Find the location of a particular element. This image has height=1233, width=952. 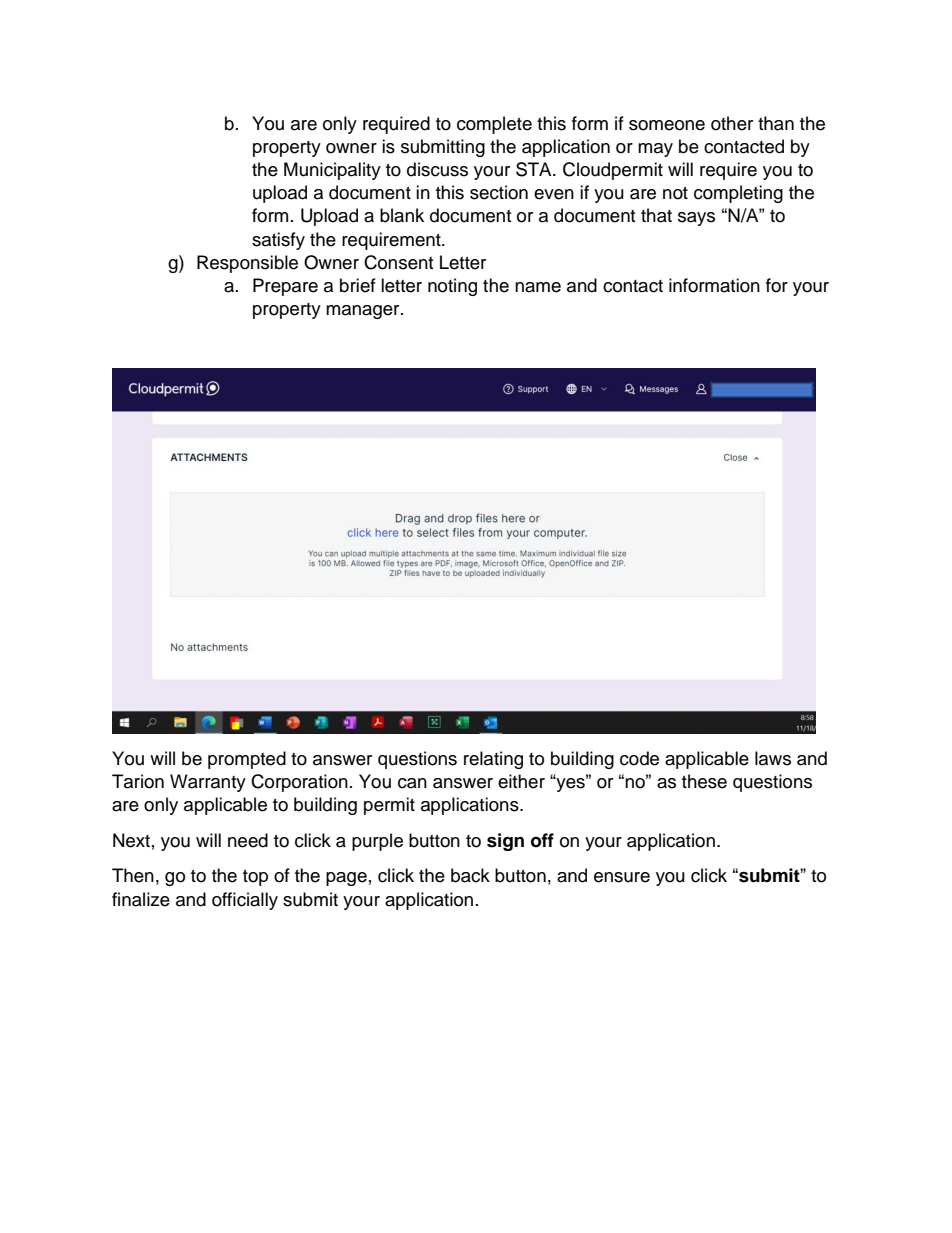

manager is located at coordinates (364, 312).
